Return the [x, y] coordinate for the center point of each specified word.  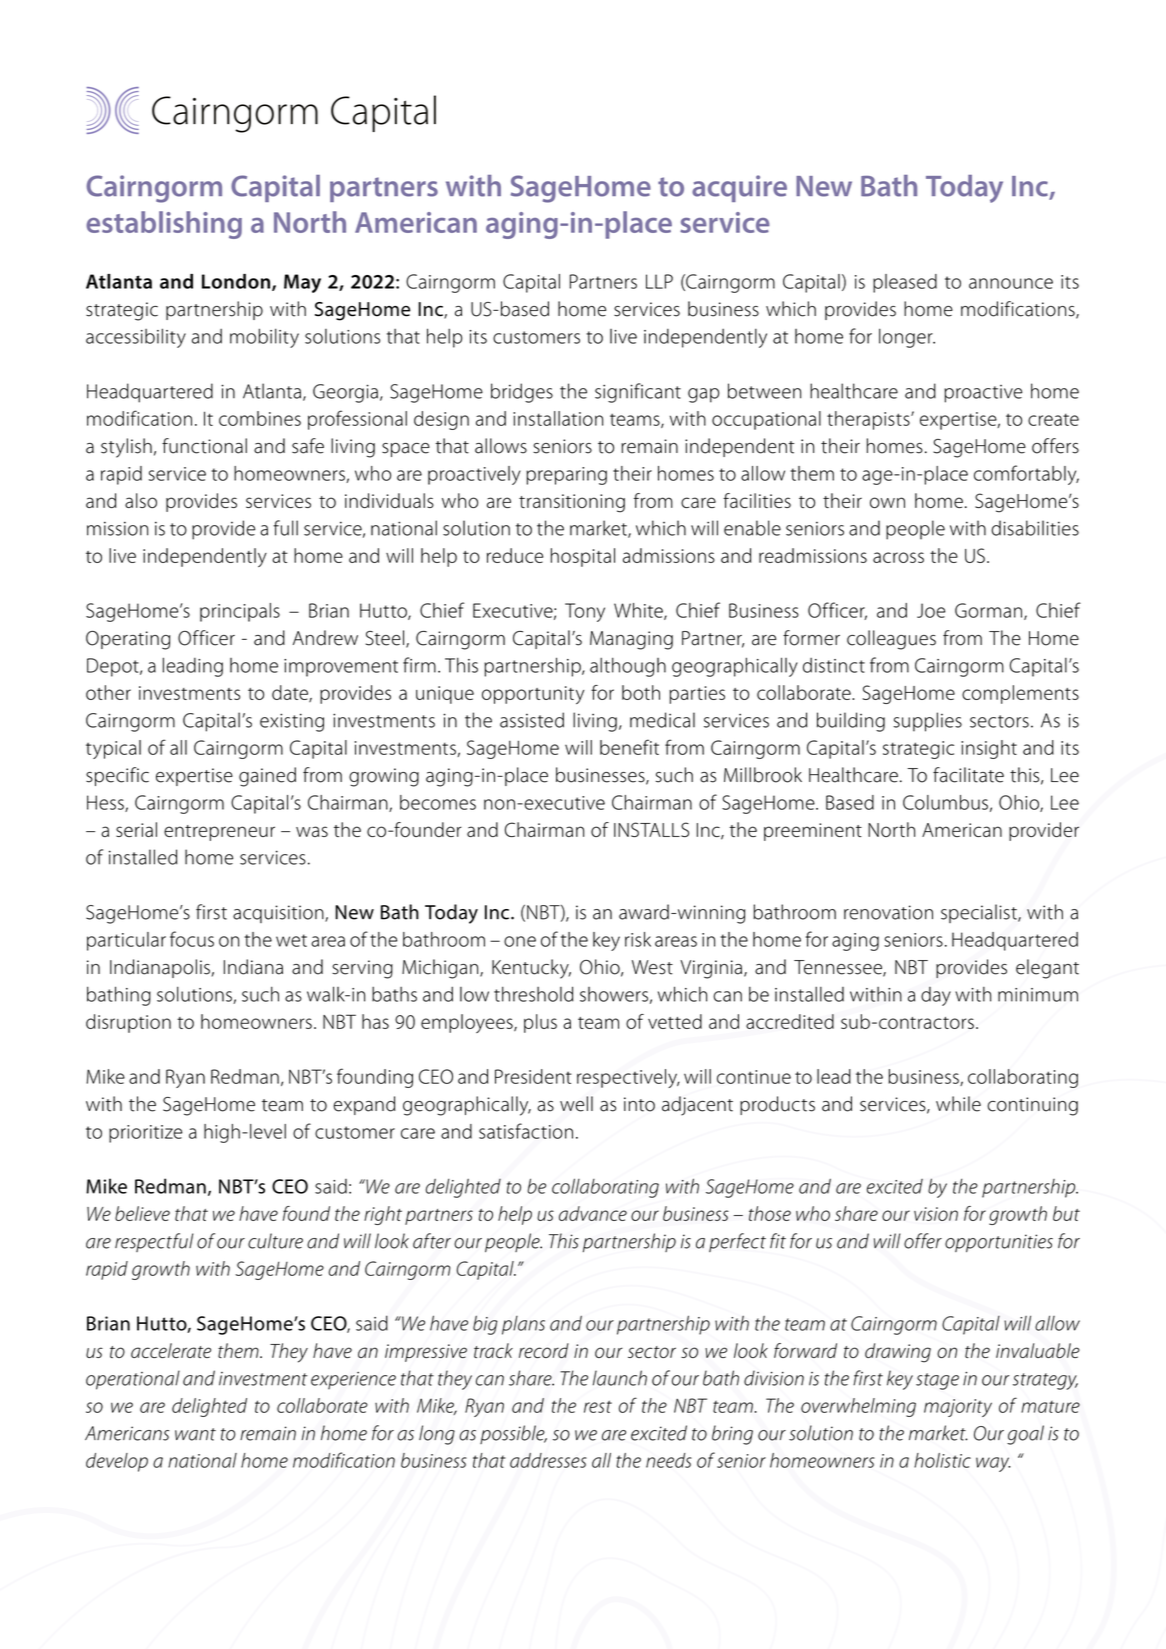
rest [598, 1406]
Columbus [945, 802]
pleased [905, 283]
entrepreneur [219, 833]
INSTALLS [651, 829]
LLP [659, 281]
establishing [164, 225]
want [195, 1434]
